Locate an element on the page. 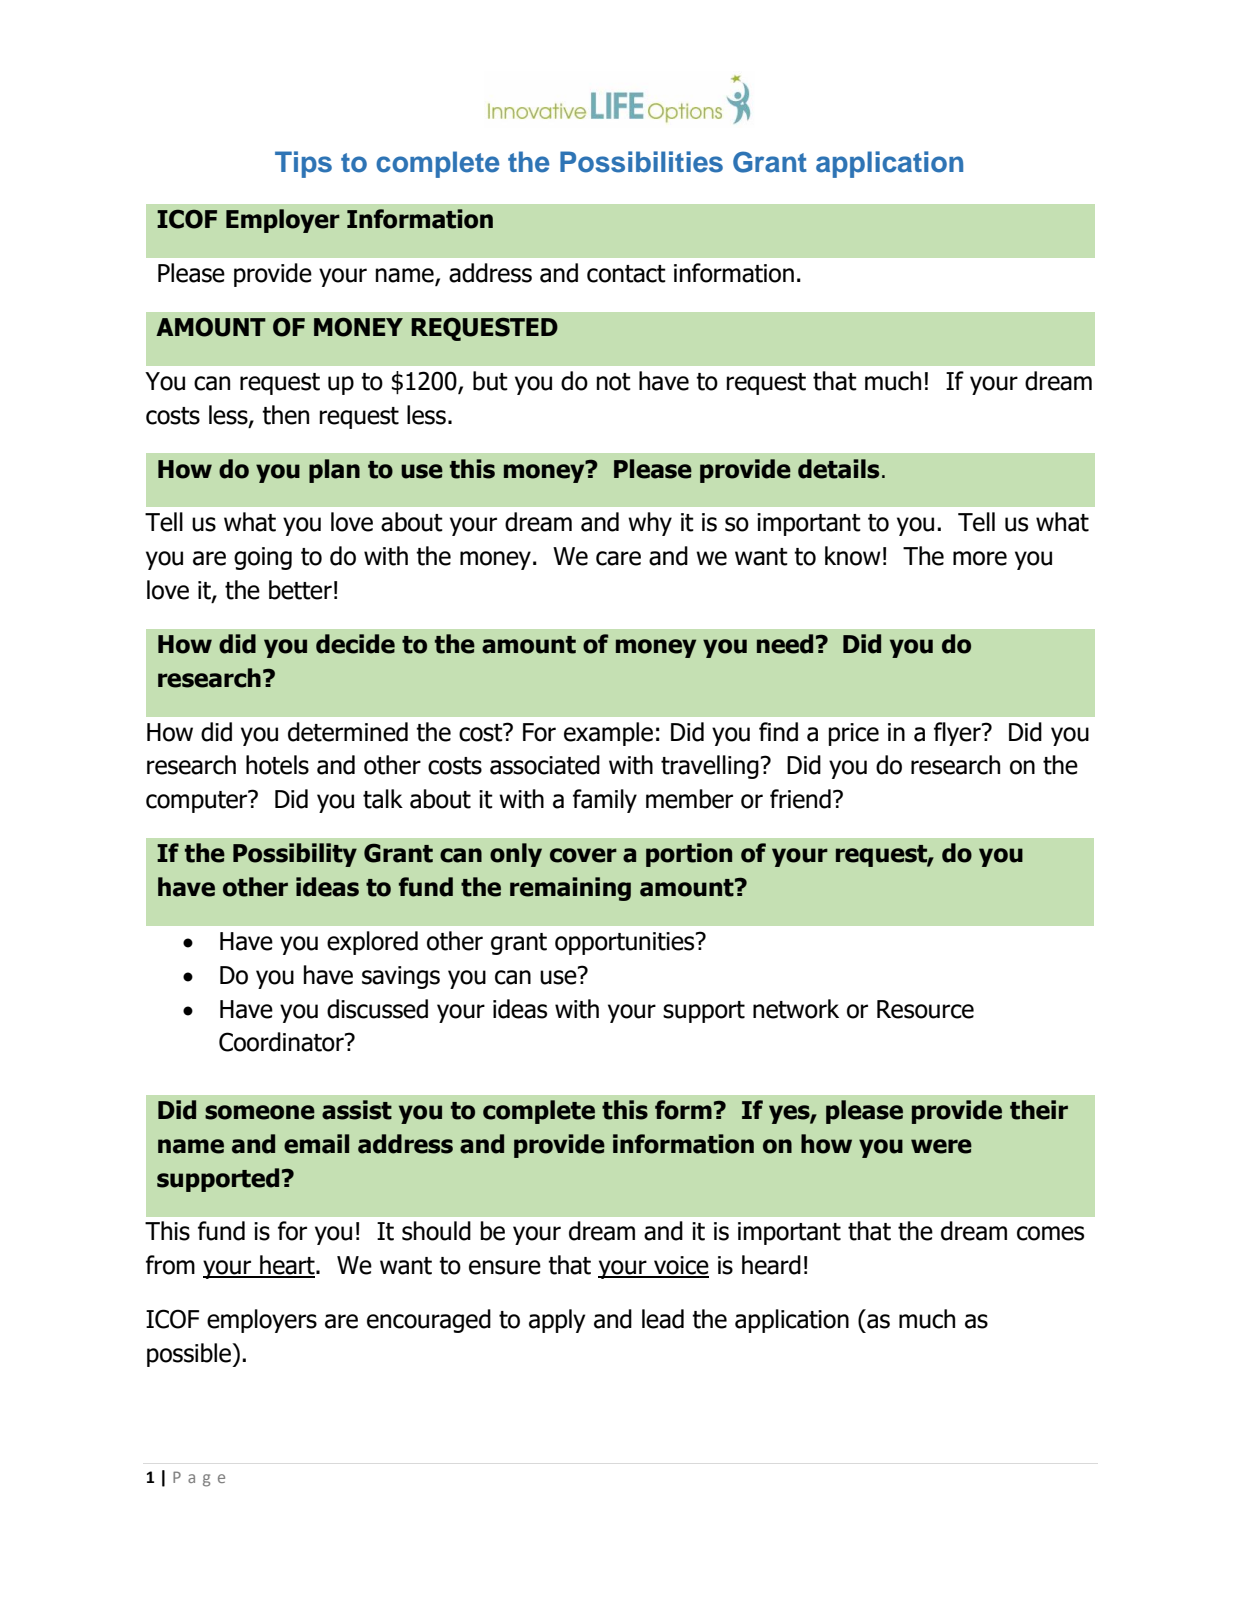  Tips is located at coordinates (303, 164).
